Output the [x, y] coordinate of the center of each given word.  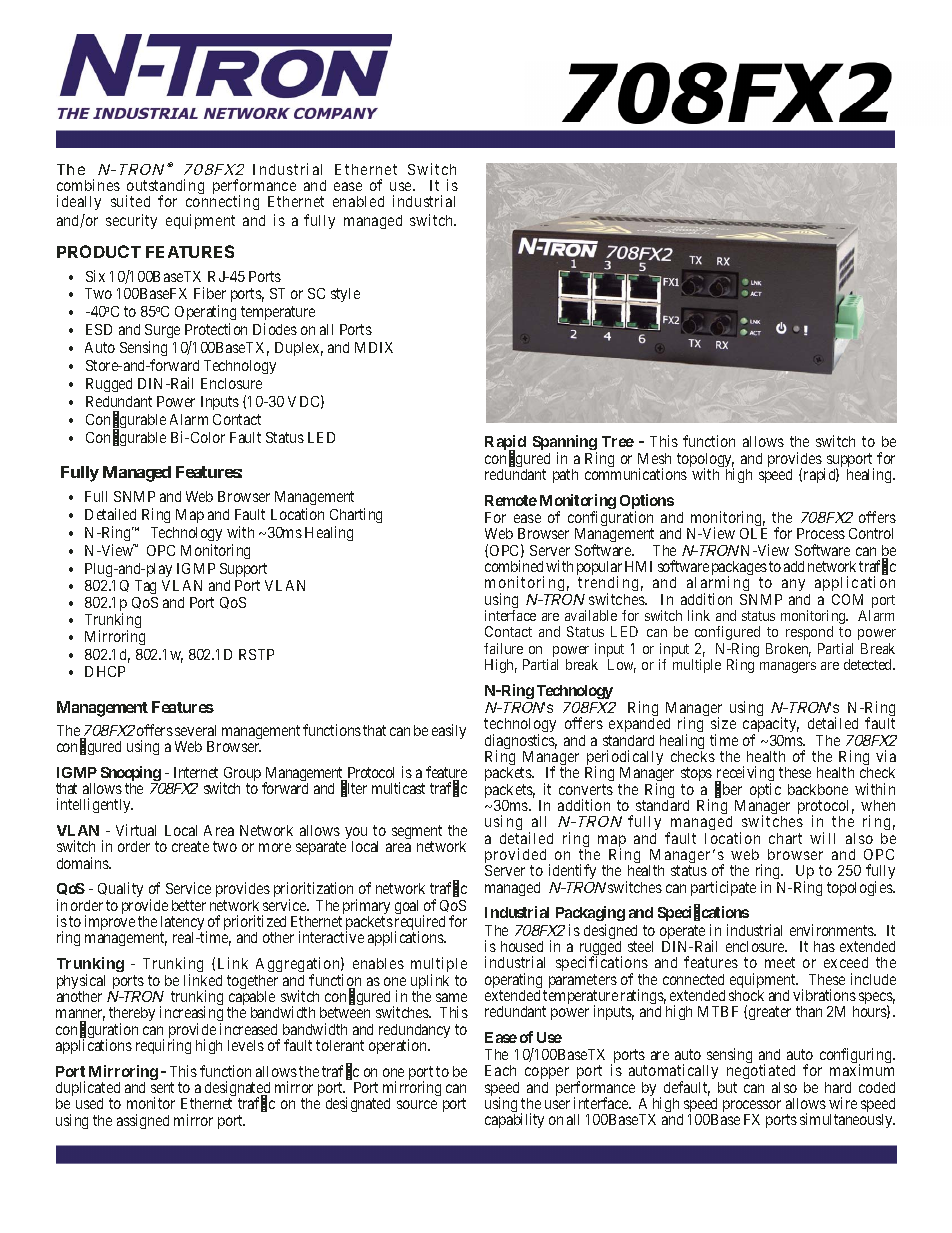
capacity [771, 726]
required [420, 924]
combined [514, 566]
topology [705, 461]
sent [162, 1087]
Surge [162, 333]
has [824, 946]
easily [449, 731]
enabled [358, 201]
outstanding [165, 188]
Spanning [565, 444]
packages [739, 569]
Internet [196, 772]
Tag [145, 587]
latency [184, 924]
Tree [618, 441]
